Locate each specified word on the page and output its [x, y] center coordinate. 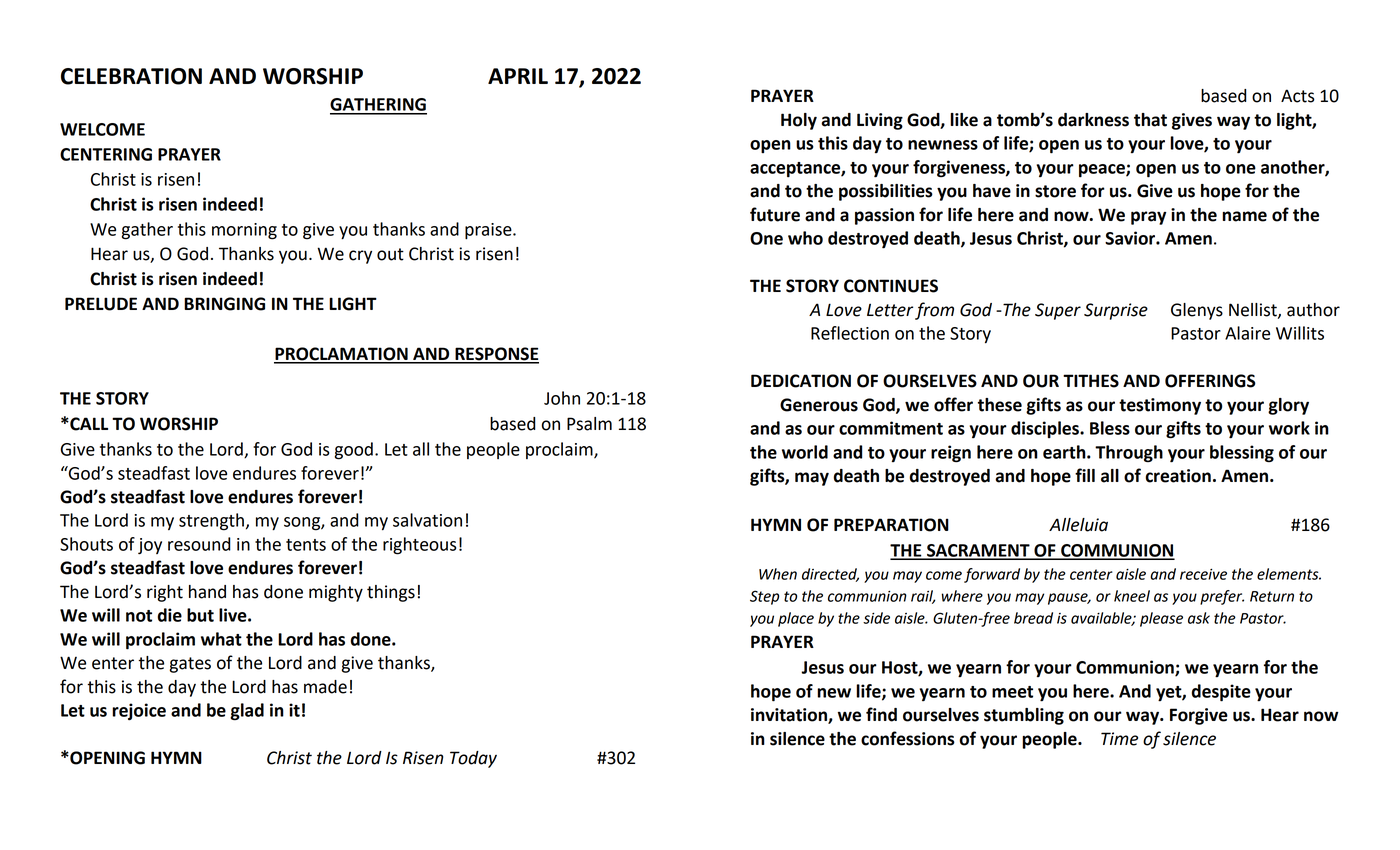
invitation [790, 716]
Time [1119, 739]
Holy [799, 121]
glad [247, 712]
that [1150, 120]
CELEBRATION [131, 76]
